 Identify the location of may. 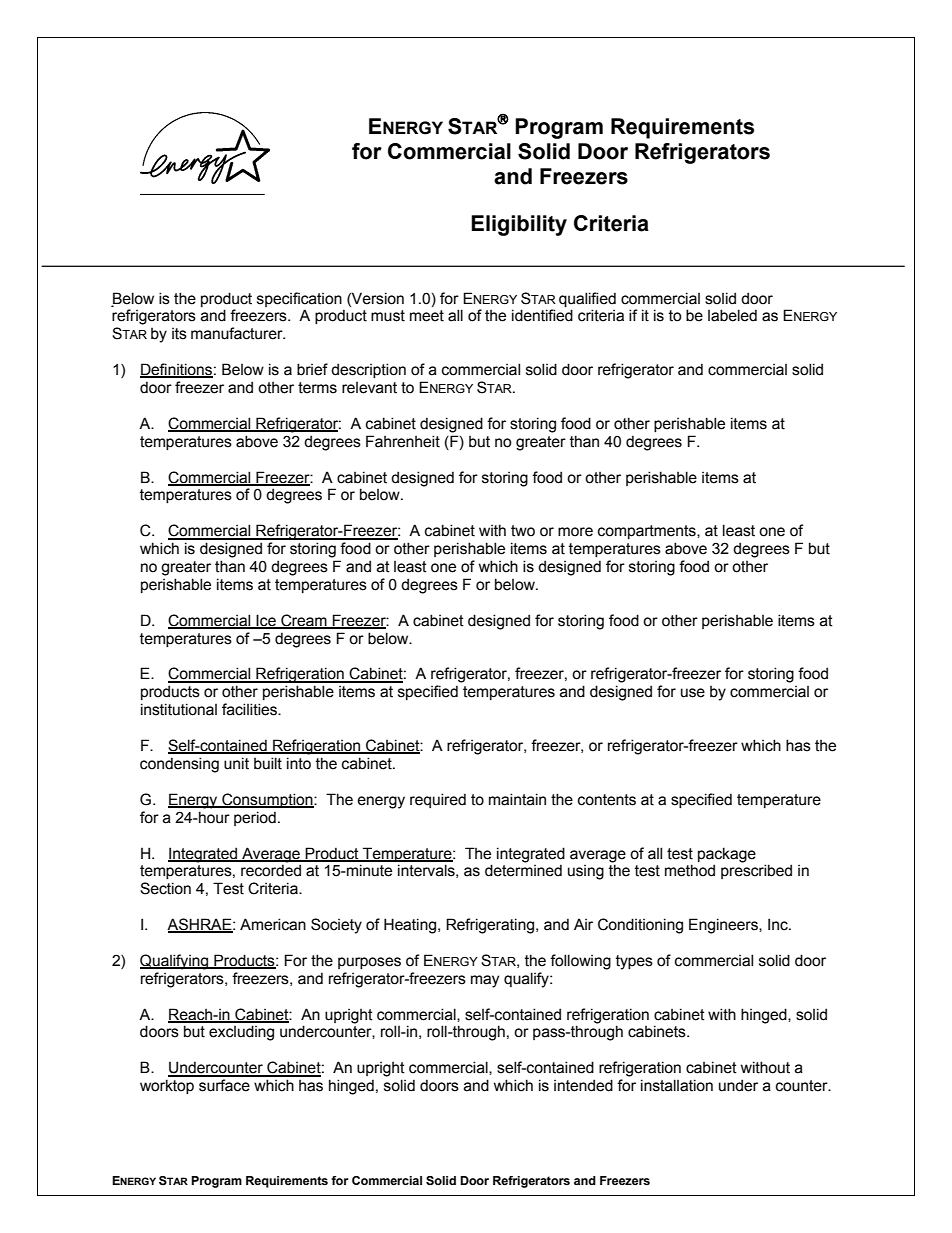
(485, 981).
